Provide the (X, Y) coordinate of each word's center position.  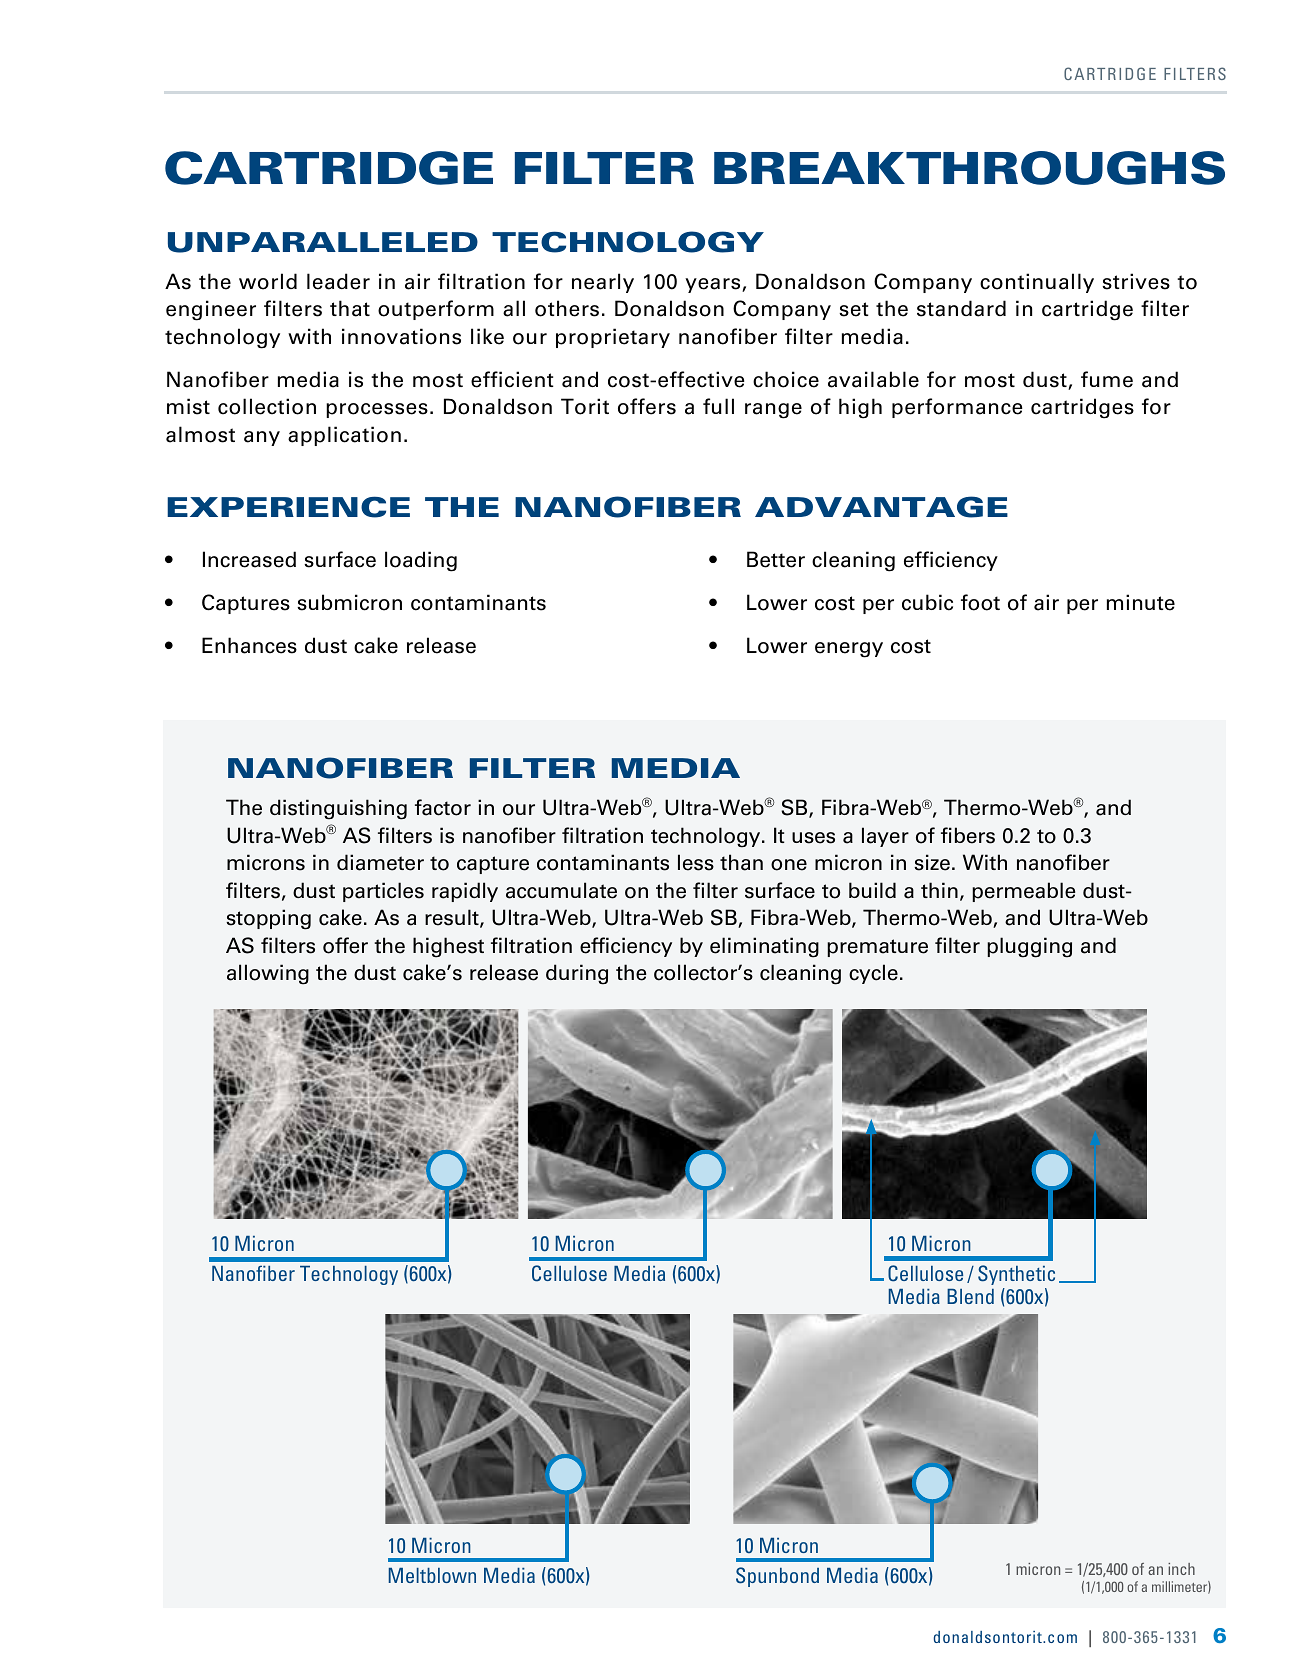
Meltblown (432, 1575)
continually (1037, 283)
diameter (380, 862)
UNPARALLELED (323, 242)
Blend (970, 1296)
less (696, 862)
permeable (1023, 892)
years (714, 285)
